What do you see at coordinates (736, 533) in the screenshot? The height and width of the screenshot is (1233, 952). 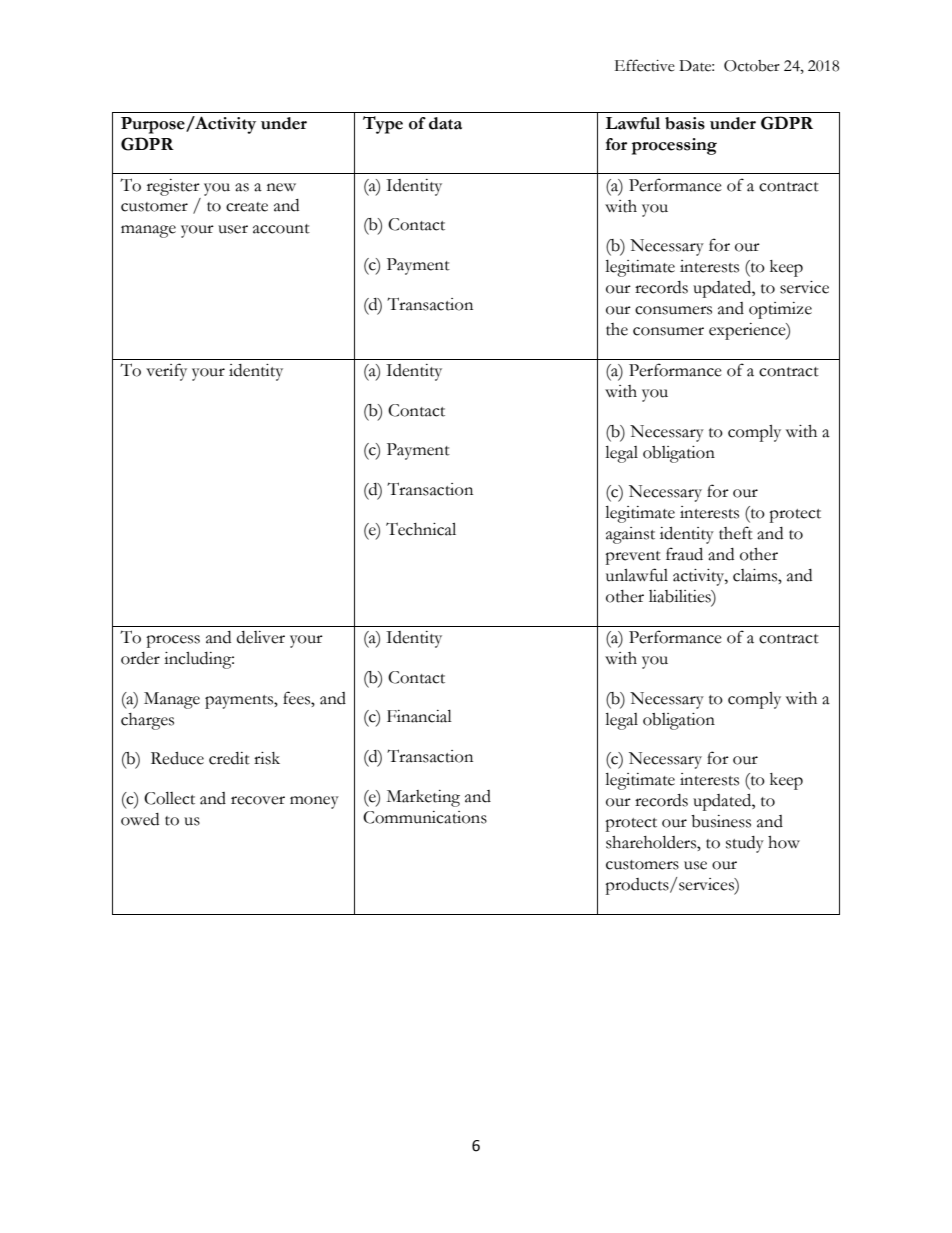 I see `theft` at bounding box center [736, 533].
